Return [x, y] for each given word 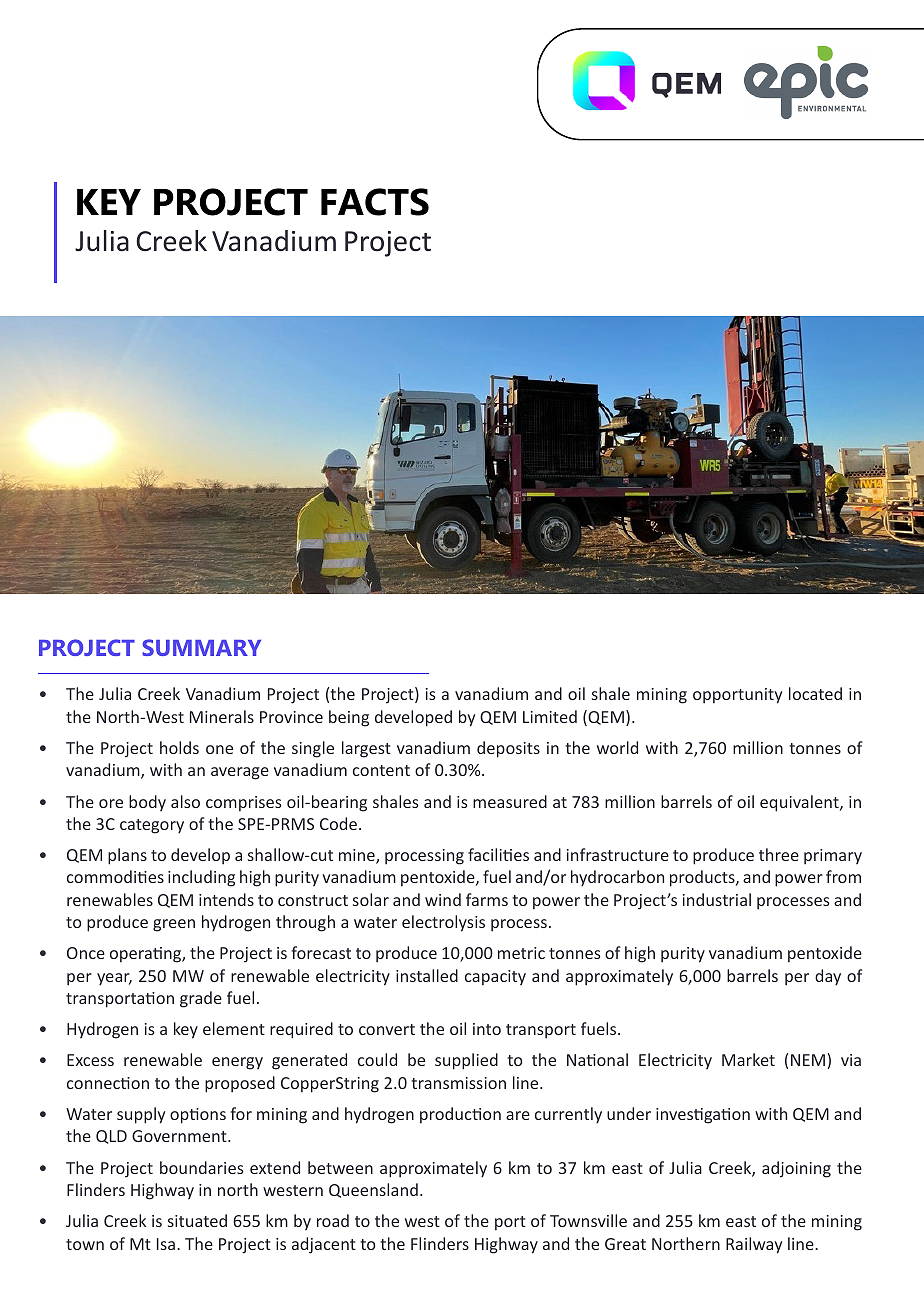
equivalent [800, 803]
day [828, 977]
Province [291, 717]
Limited [550, 716]
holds [179, 747]
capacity [495, 978]
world [617, 747]
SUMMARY [201, 647]
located [815, 693]
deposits [508, 749]
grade [201, 999]
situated [197, 1220]
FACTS [375, 202]
